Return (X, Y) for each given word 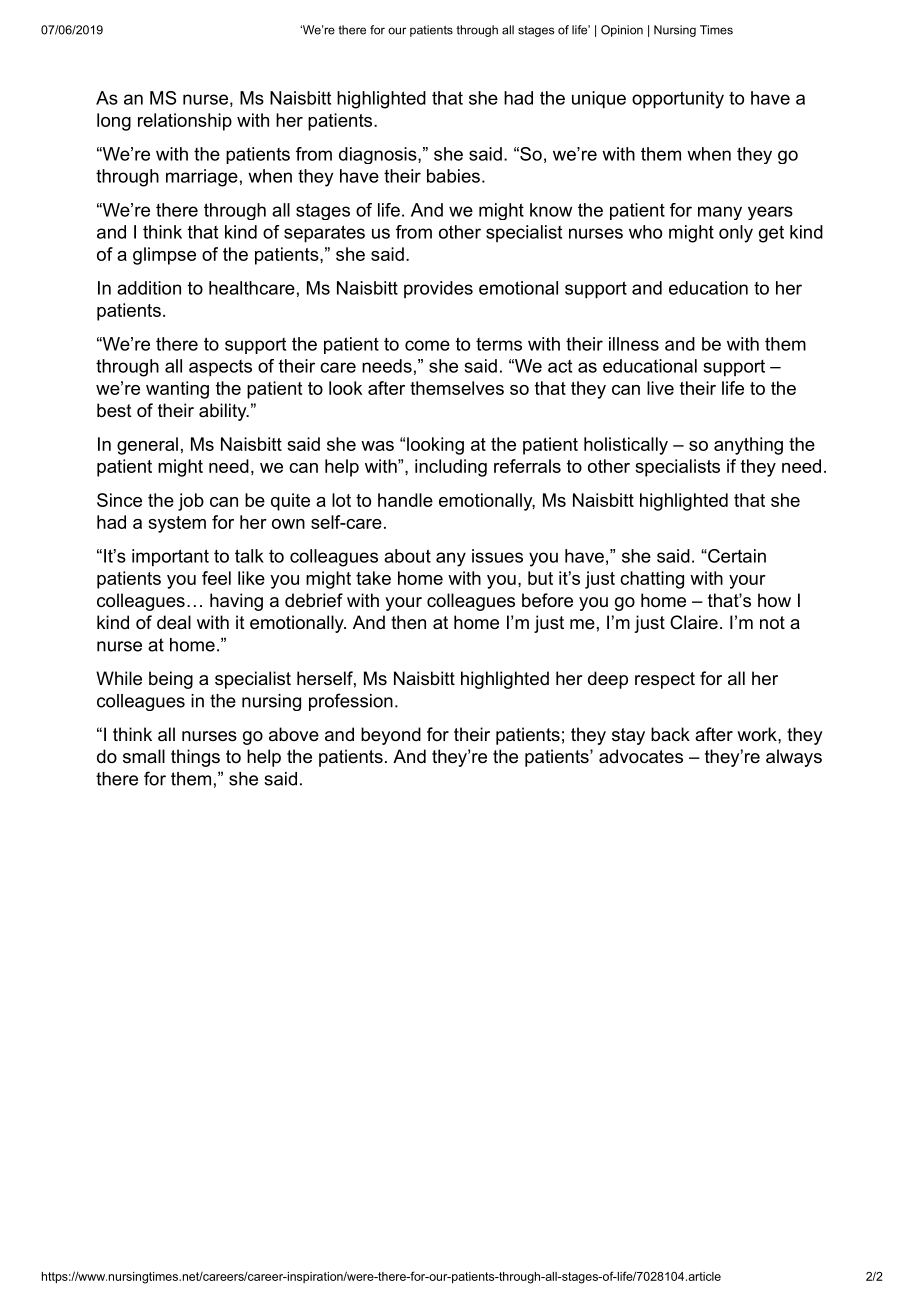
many (720, 213)
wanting (177, 390)
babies (453, 176)
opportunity (678, 100)
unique (599, 100)
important (170, 558)
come (427, 345)
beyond (391, 736)
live (660, 388)
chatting (652, 580)
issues (497, 556)
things (195, 758)
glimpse (164, 256)
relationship (185, 122)
